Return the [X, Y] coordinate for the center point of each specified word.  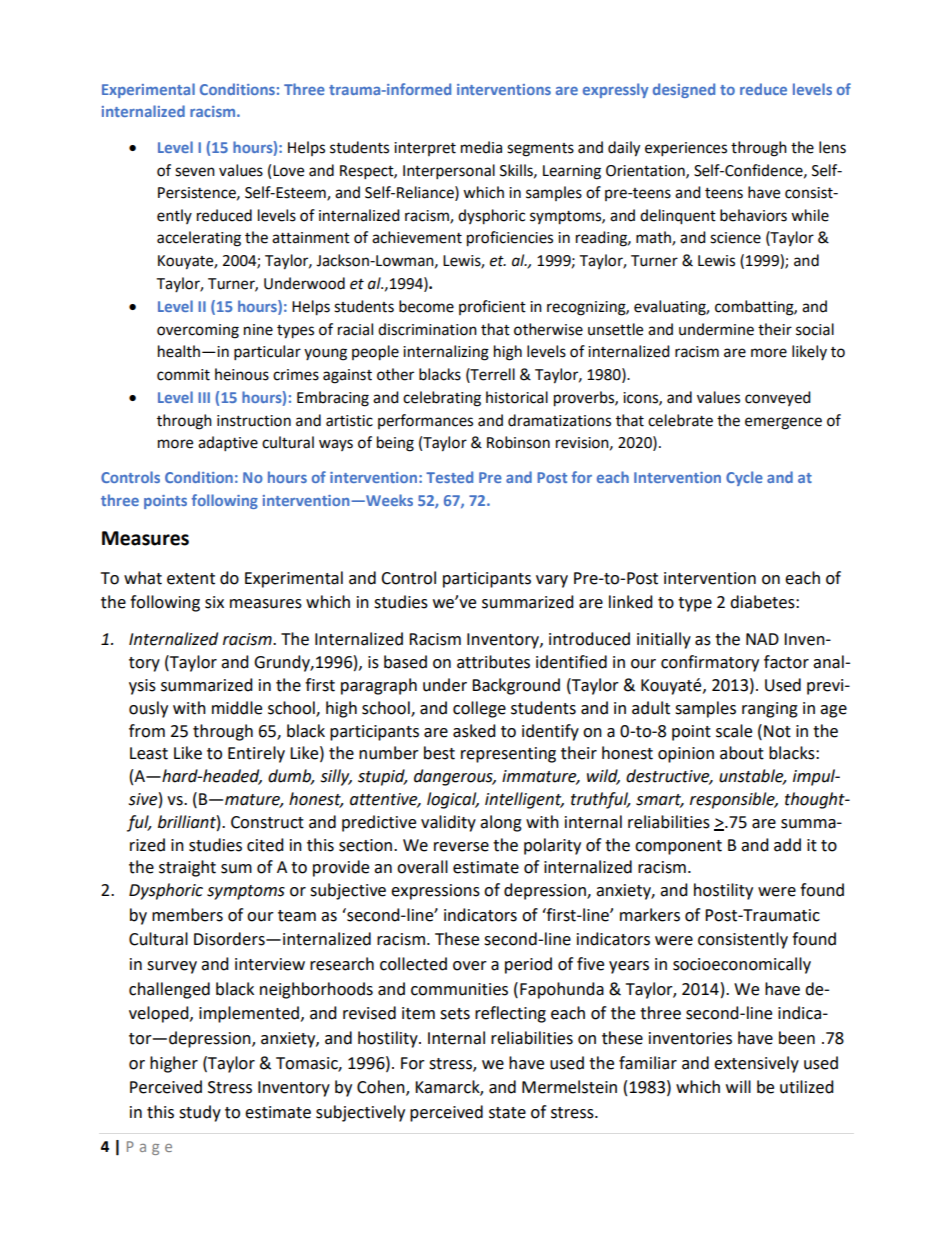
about [742, 753]
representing [508, 755]
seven [195, 172]
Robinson [518, 442]
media [481, 147]
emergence [783, 423]
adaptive [228, 444]
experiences [686, 149]
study [200, 1113]
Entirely [256, 754]
